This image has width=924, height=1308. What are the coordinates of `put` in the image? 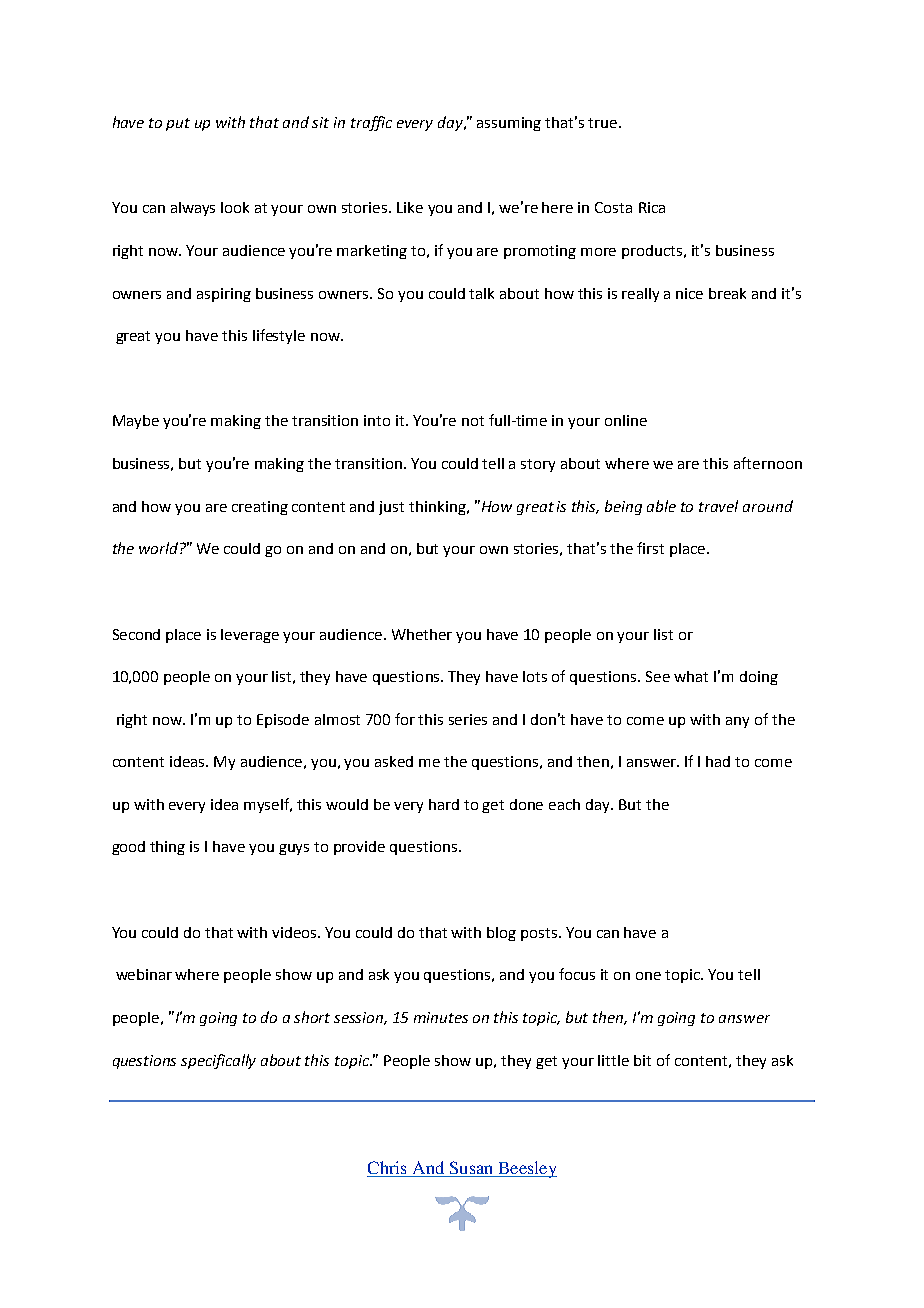 It's located at (178, 124).
